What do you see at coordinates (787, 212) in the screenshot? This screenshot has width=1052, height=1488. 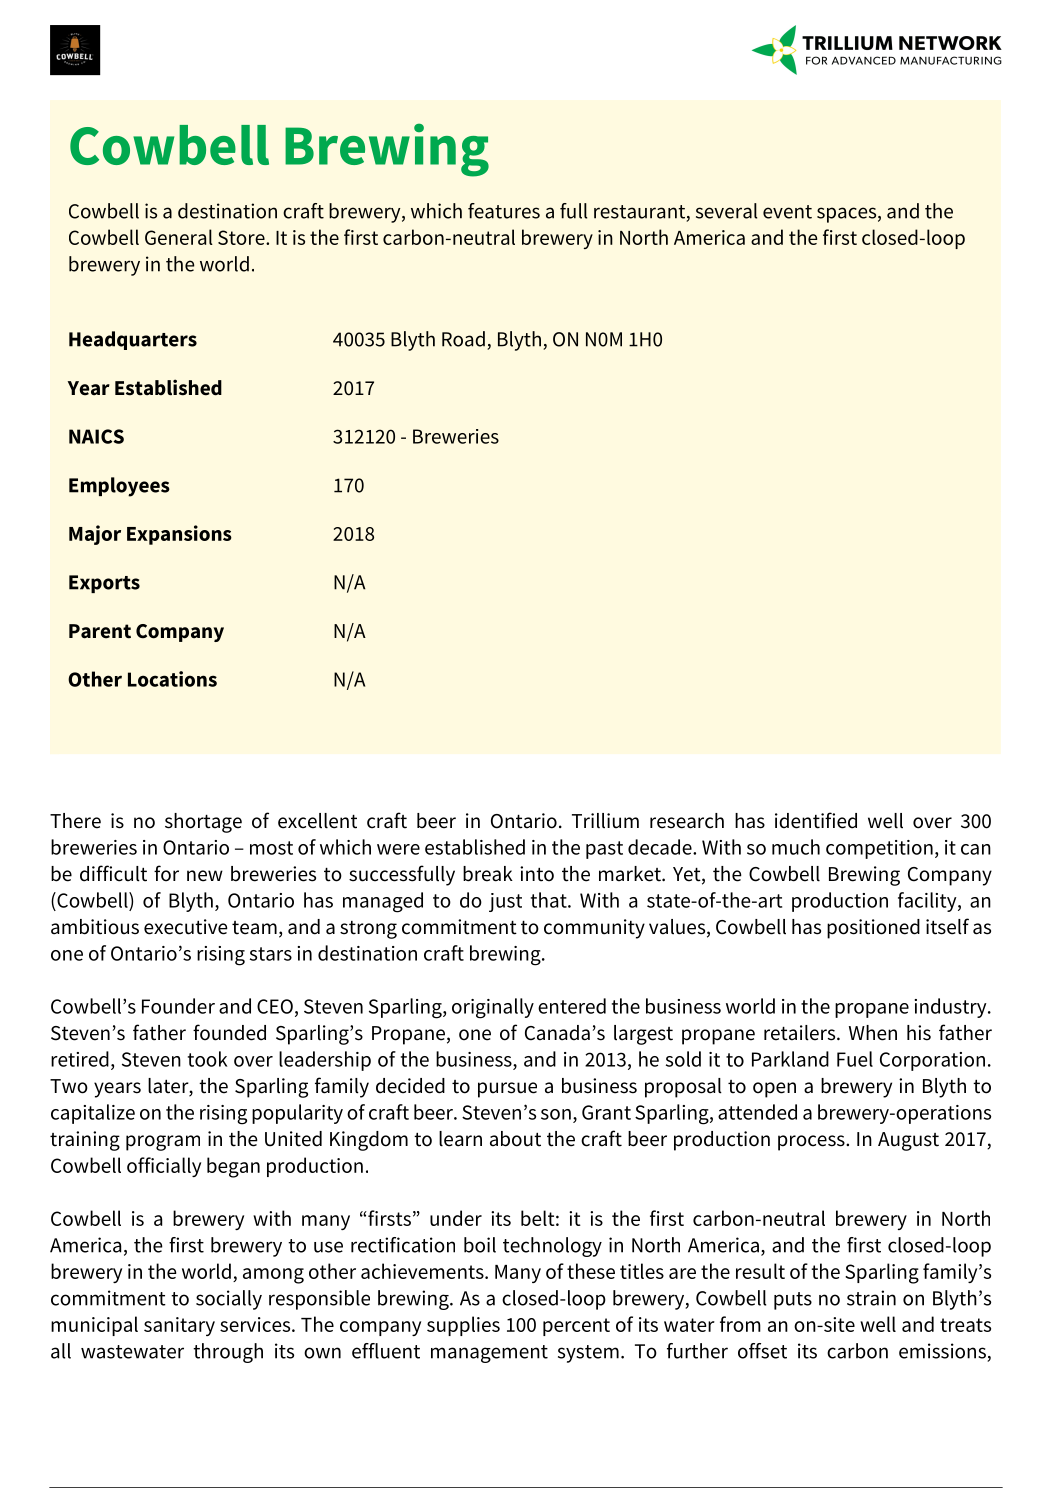 I see `event` at bounding box center [787, 212].
